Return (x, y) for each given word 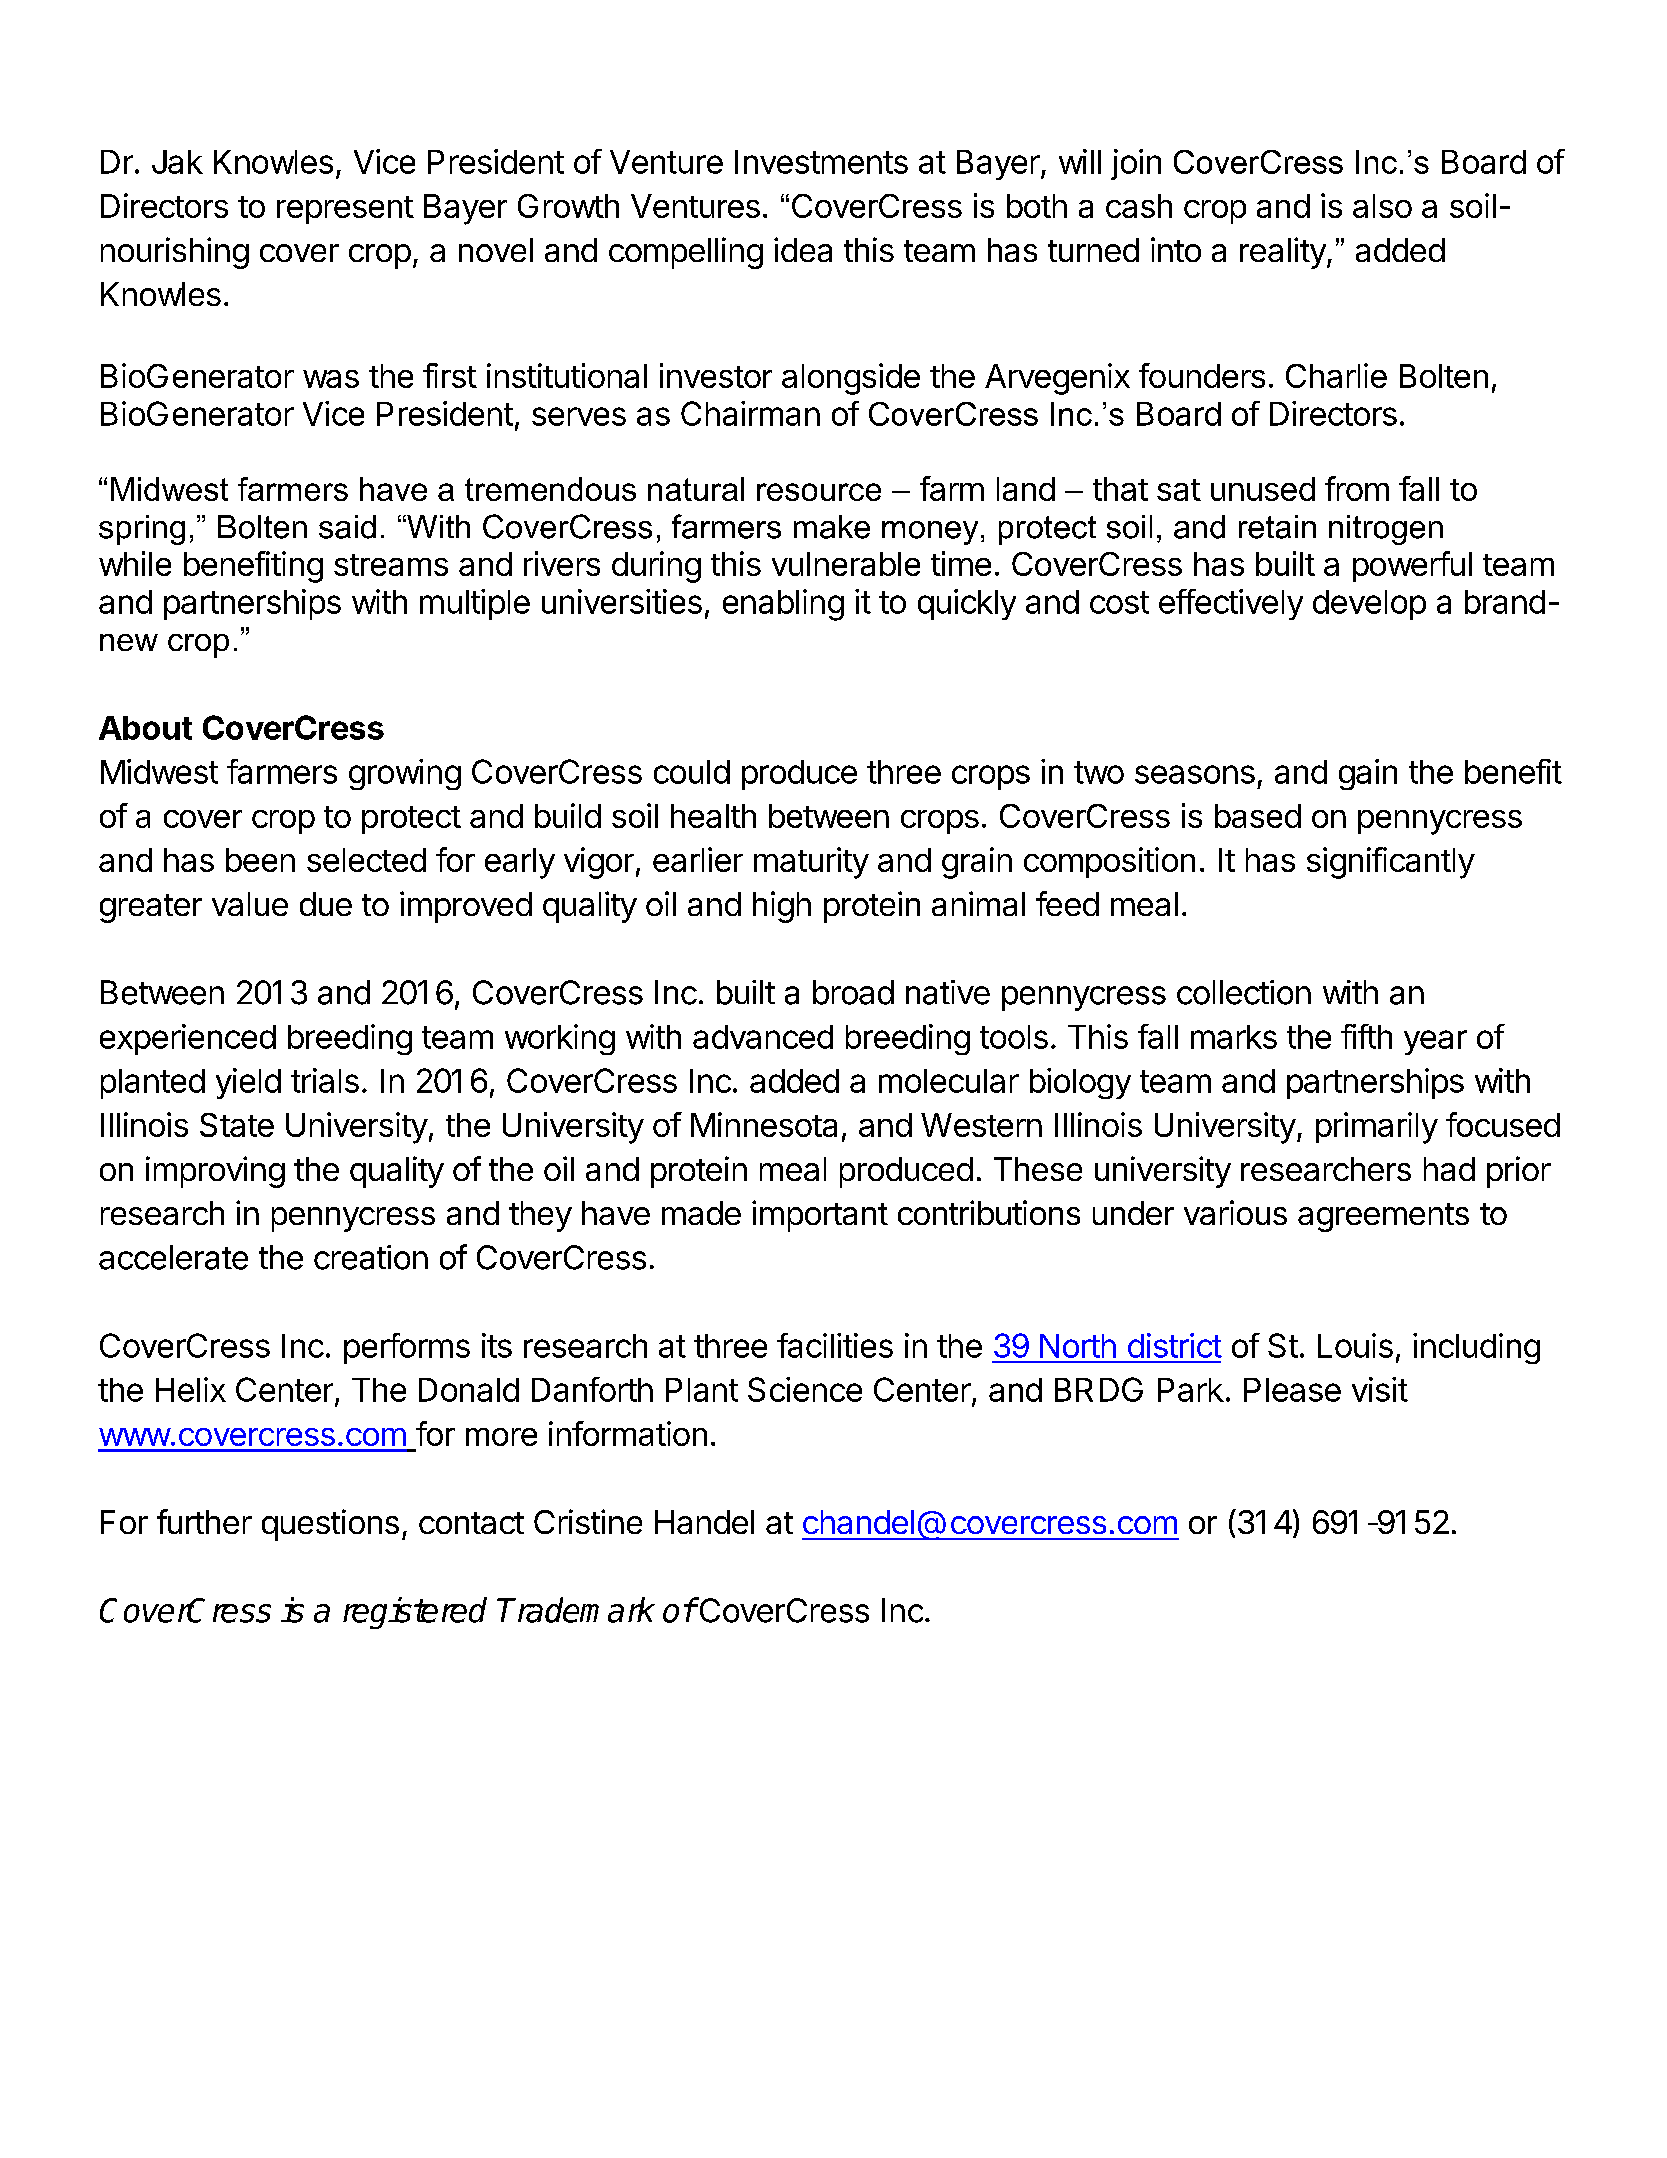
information (628, 1433)
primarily (1377, 1128)
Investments (821, 162)
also (1382, 206)
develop (1369, 605)
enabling (783, 605)
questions (330, 1525)
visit (1380, 1389)
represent (345, 210)
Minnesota (764, 1124)
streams (391, 565)
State (237, 1125)
